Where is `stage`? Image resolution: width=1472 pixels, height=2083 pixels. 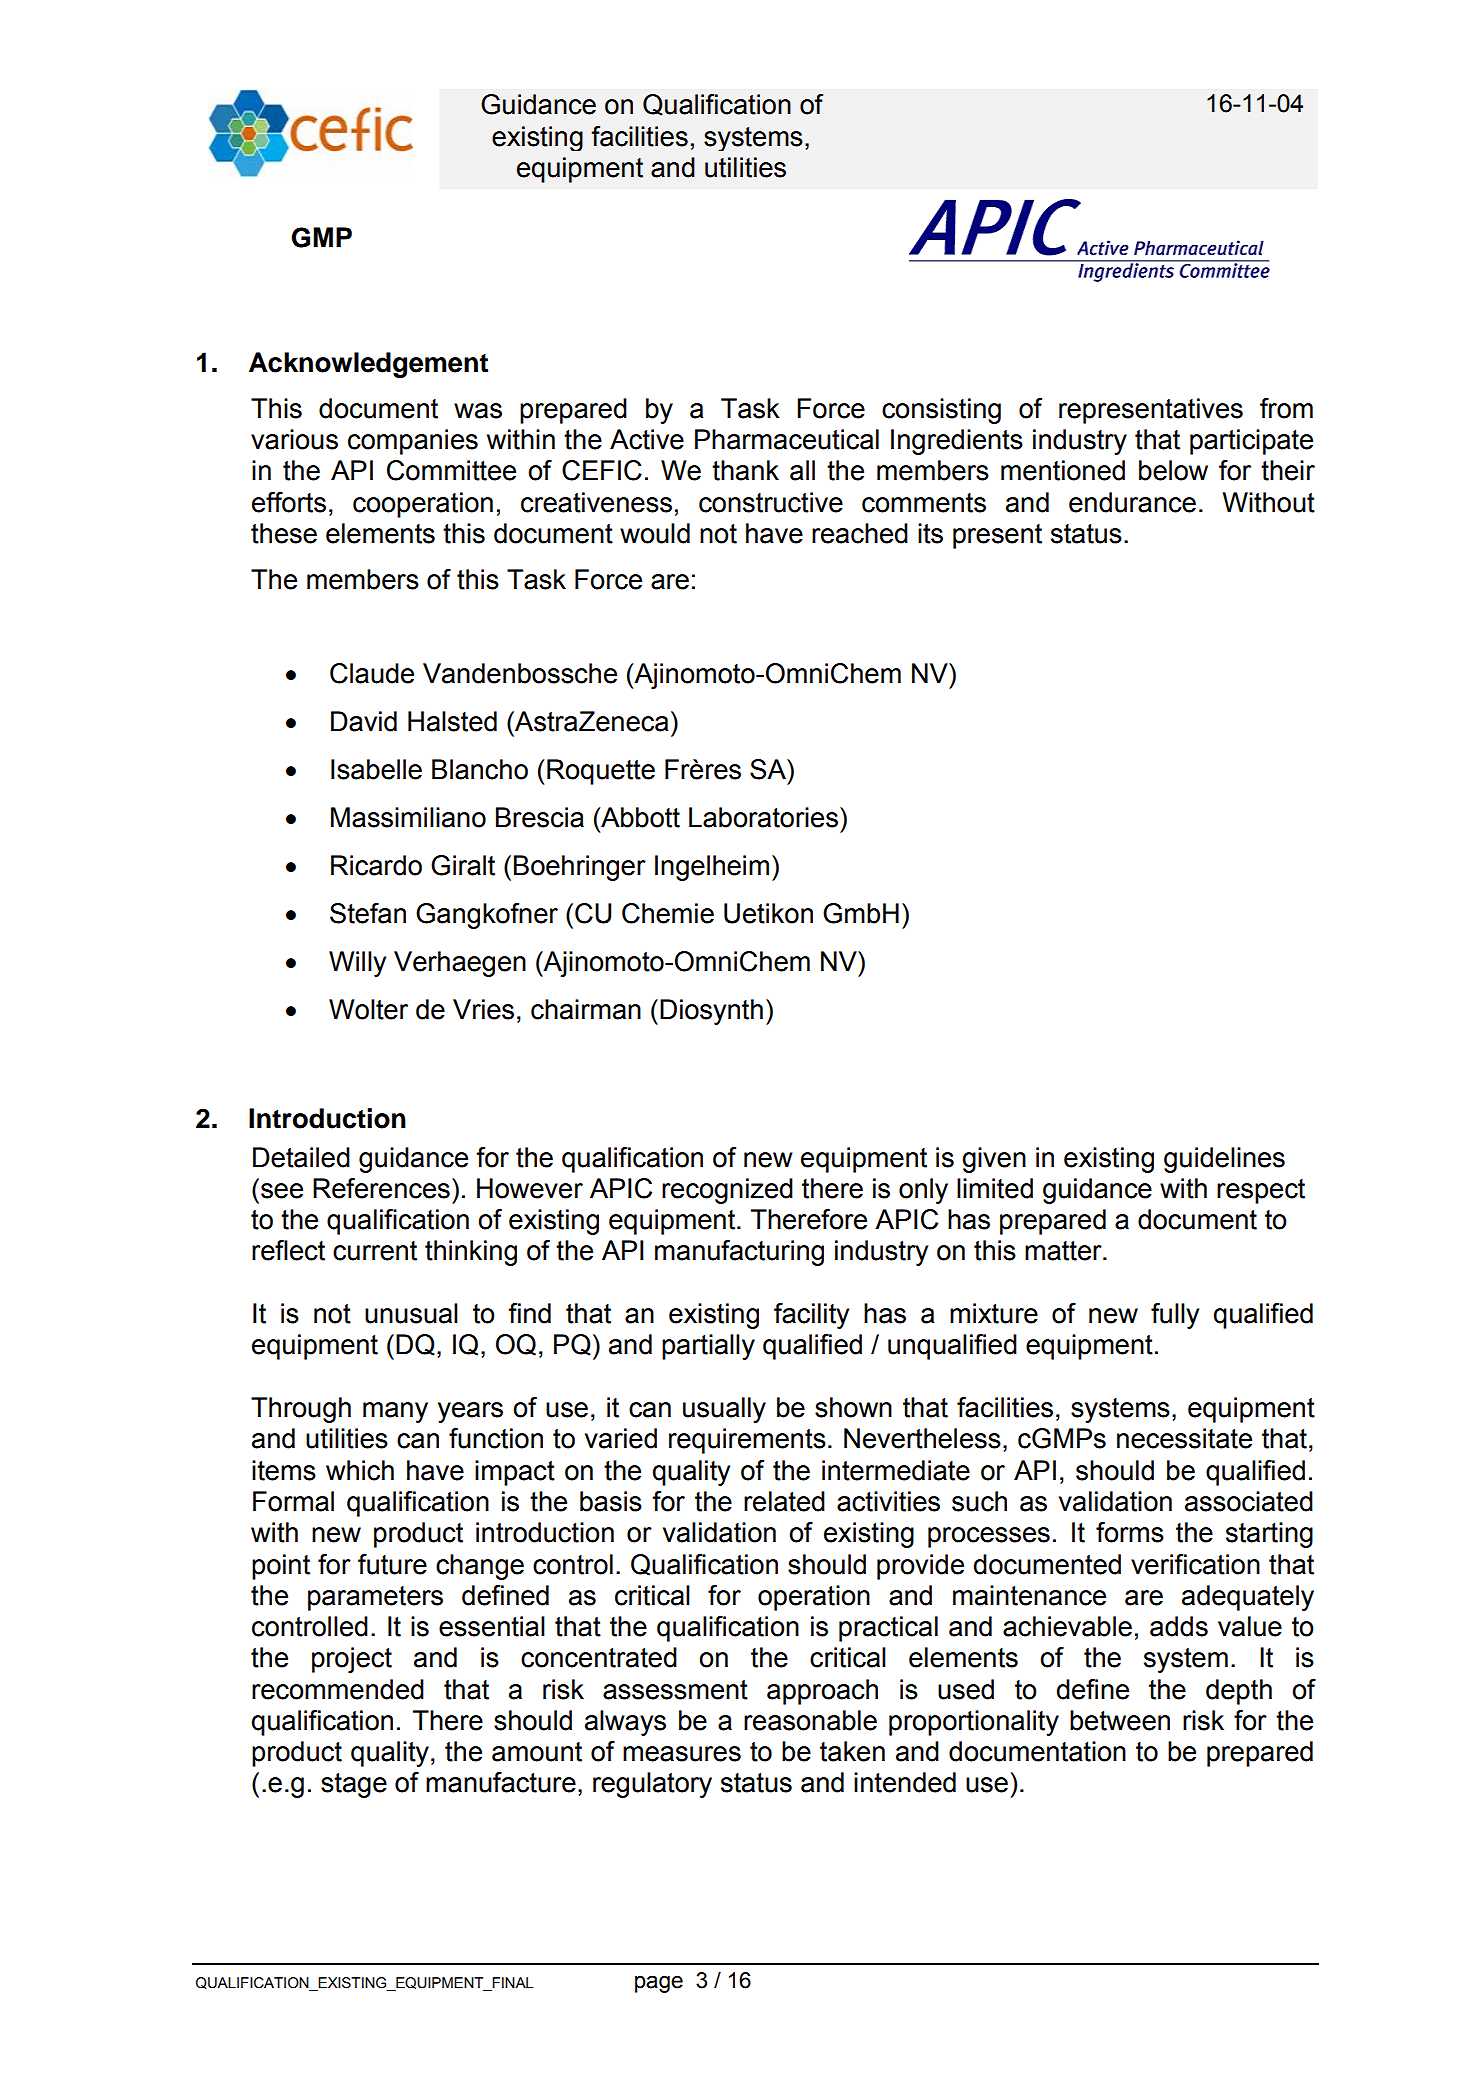
stage is located at coordinates (354, 1785).
